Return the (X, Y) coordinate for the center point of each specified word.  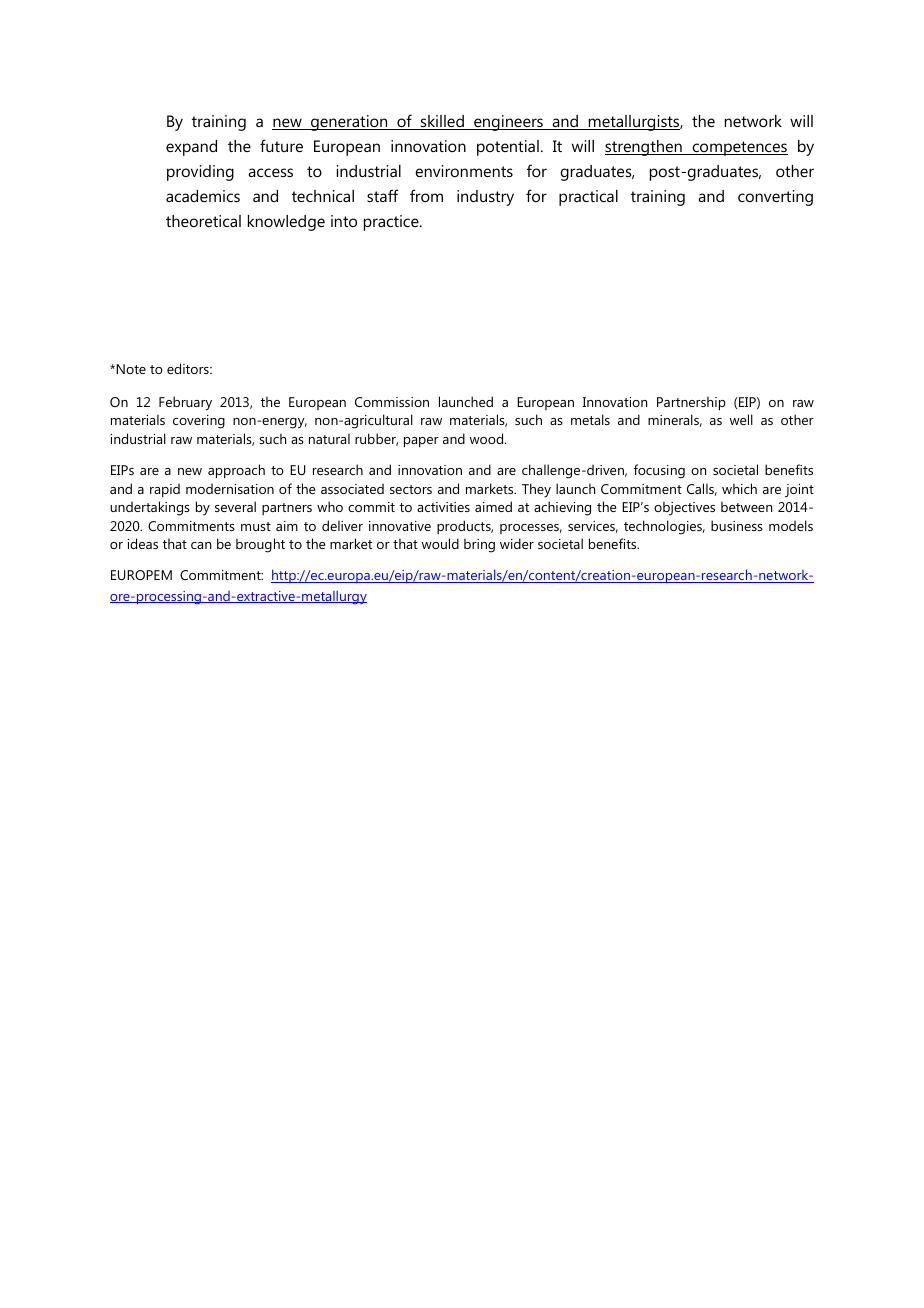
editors (189, 368)
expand (191, 148)
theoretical (203, 221)
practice (392, 223)
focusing (659, 471)
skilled (442, 122)
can (201, 545)
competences (739, 148)
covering (199, 422)
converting (775, 198)
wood (488, 438)
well (741, 419)
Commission (392, 402)
